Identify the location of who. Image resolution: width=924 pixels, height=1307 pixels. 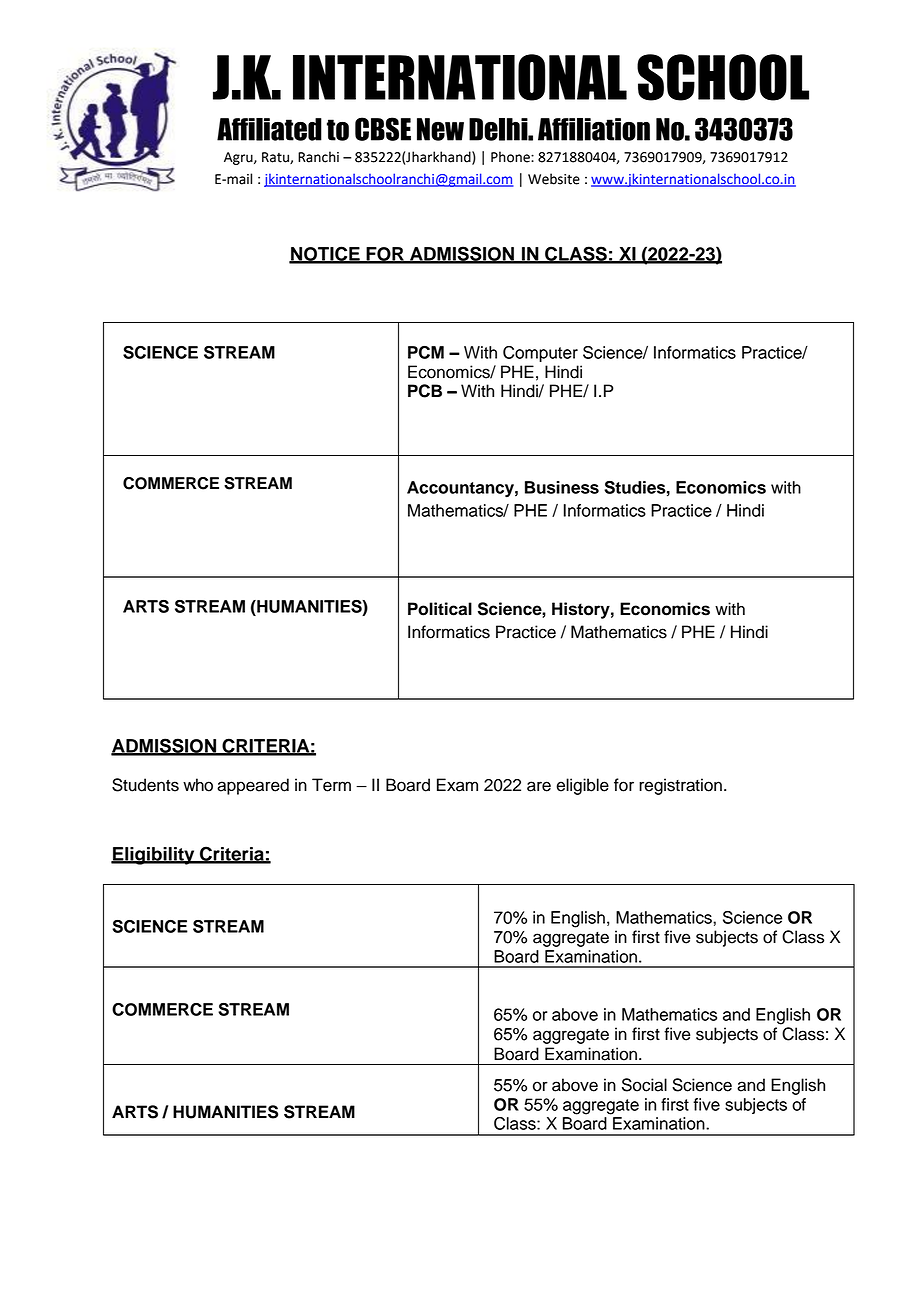
(198, 785).
